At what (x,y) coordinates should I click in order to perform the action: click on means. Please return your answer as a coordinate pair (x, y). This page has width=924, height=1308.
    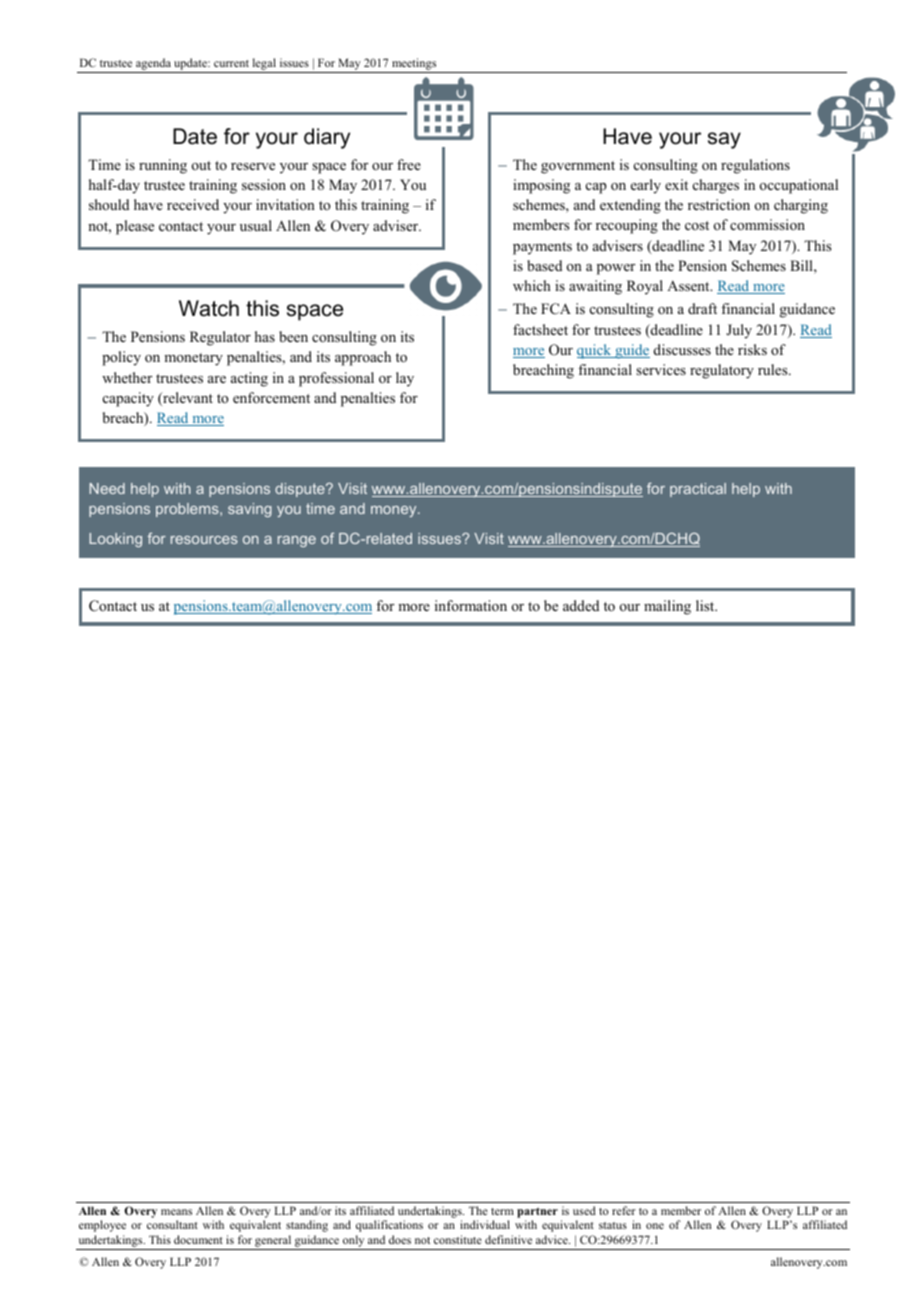
    Looking at the image, I should click on (176, 1212).
